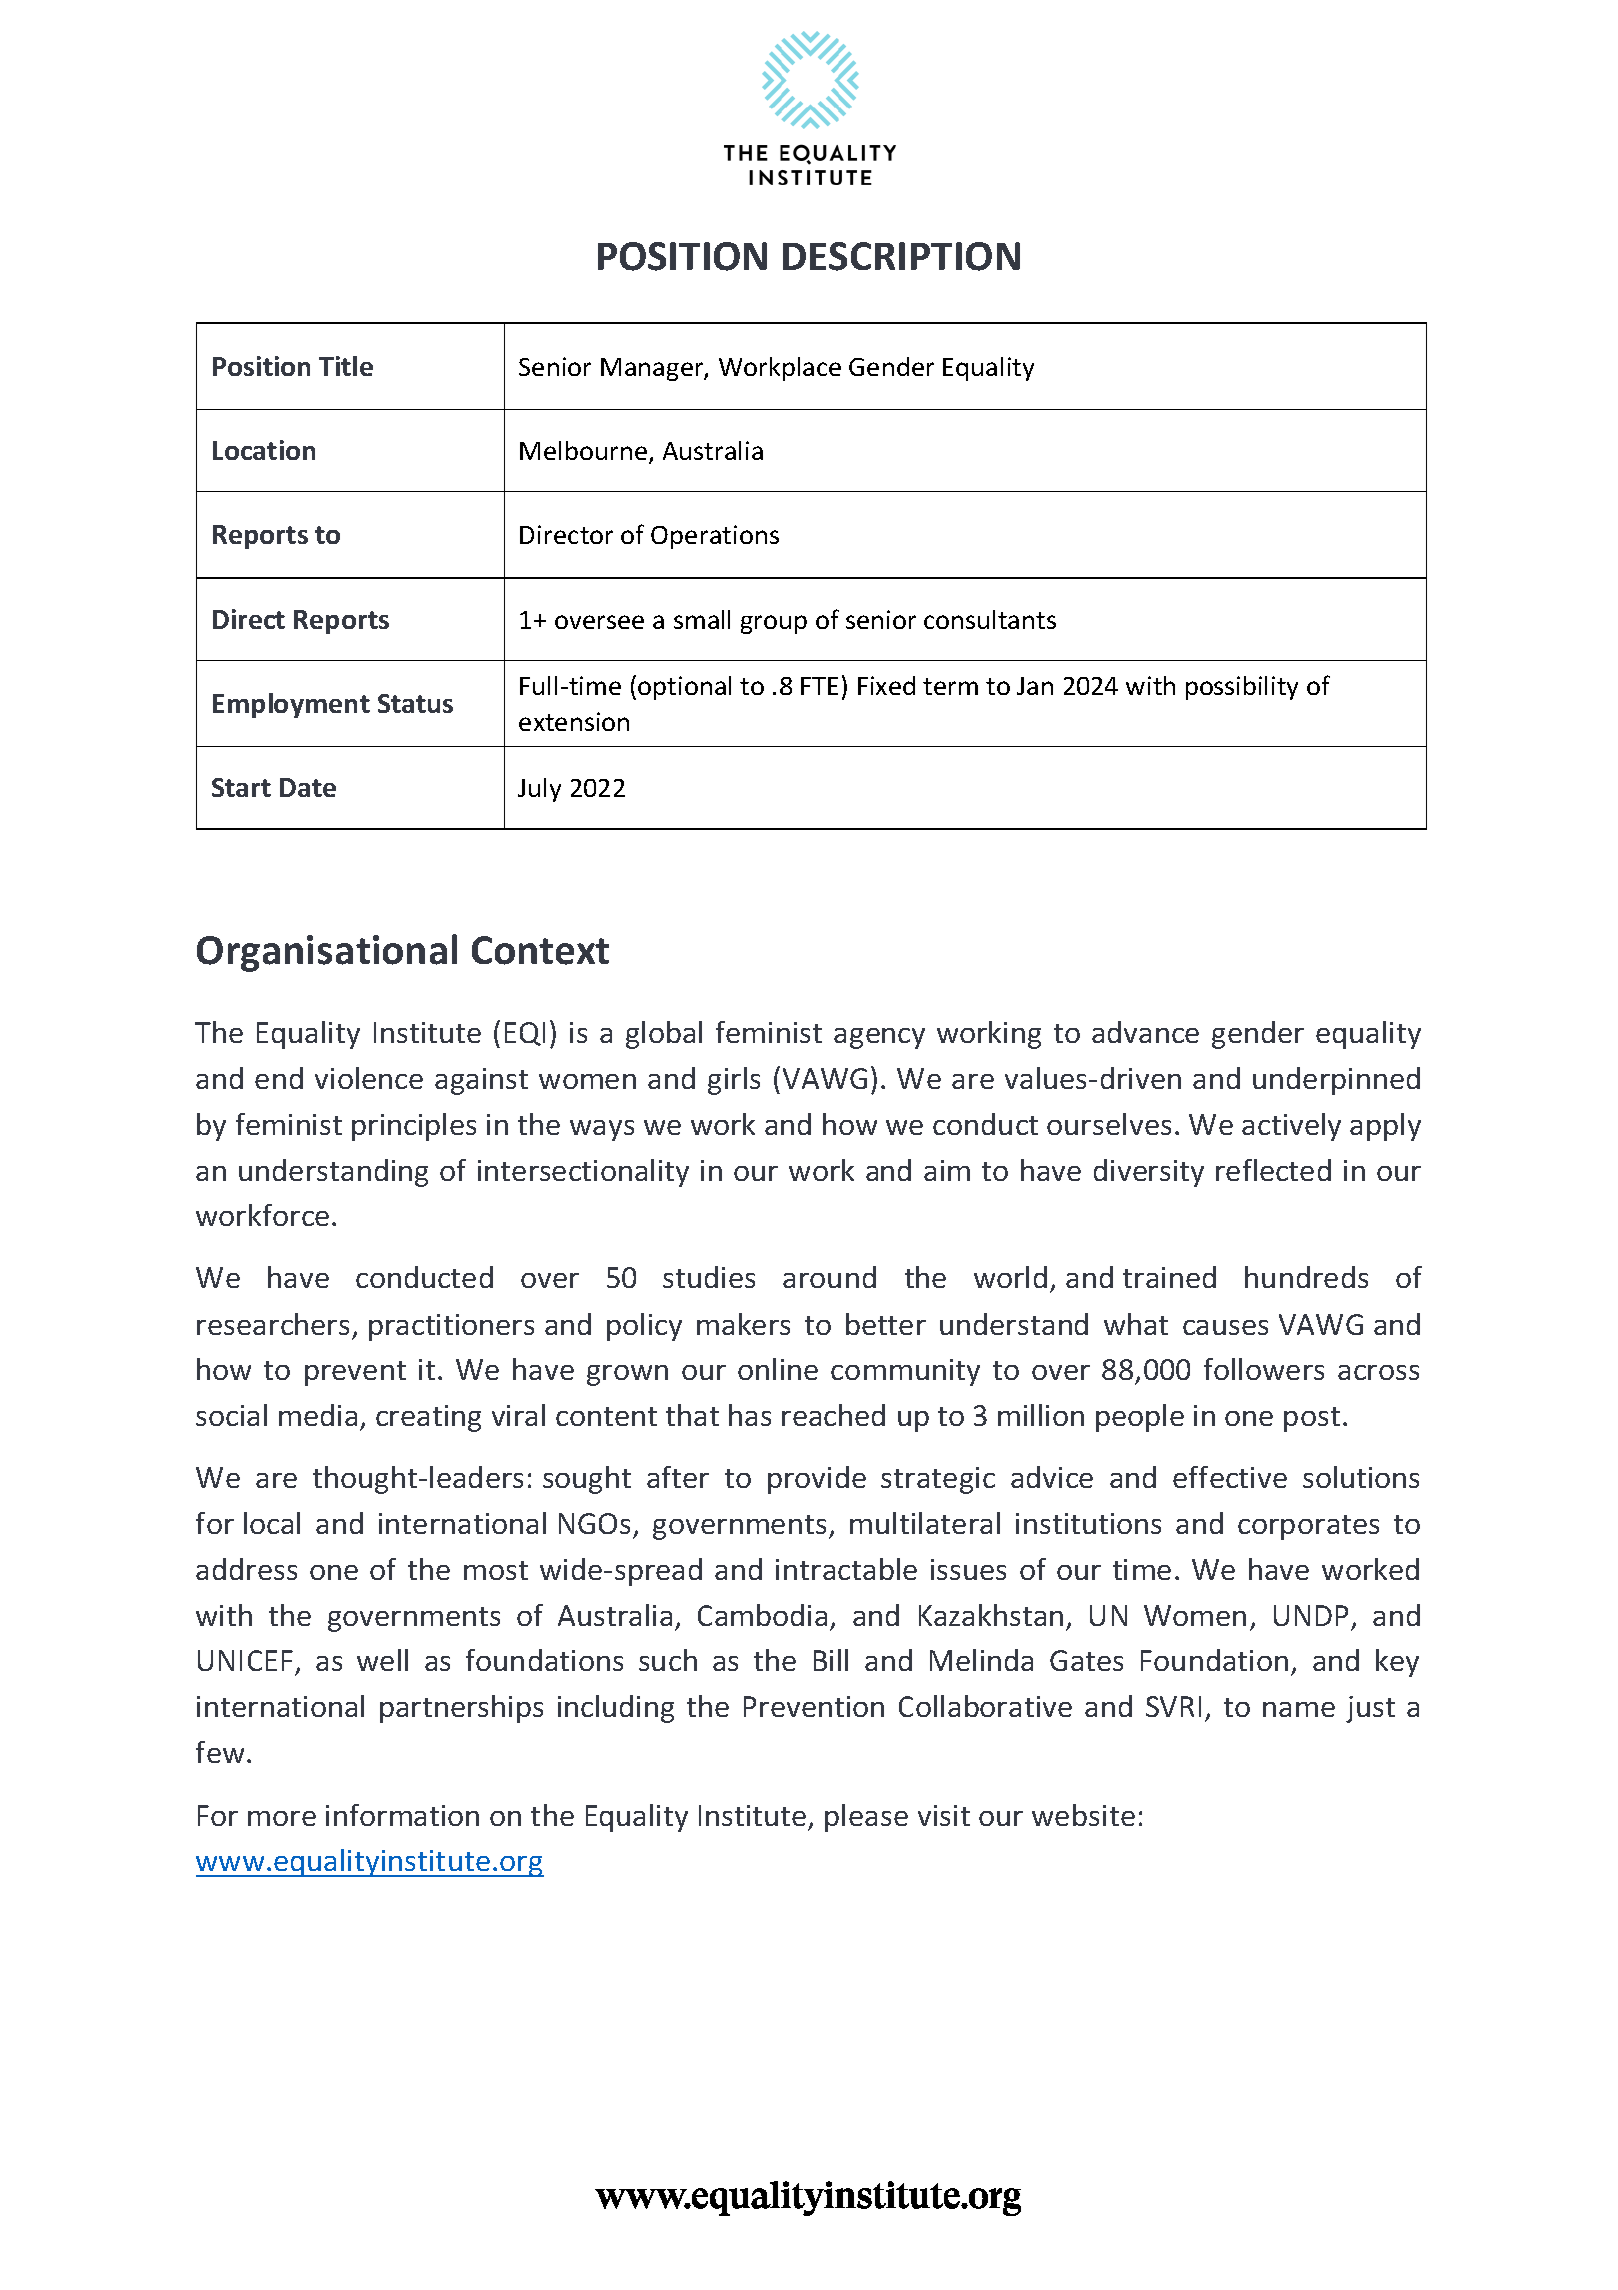 This document has width=1618, height=2290. I want to click on consultants, so click(990, 619).
